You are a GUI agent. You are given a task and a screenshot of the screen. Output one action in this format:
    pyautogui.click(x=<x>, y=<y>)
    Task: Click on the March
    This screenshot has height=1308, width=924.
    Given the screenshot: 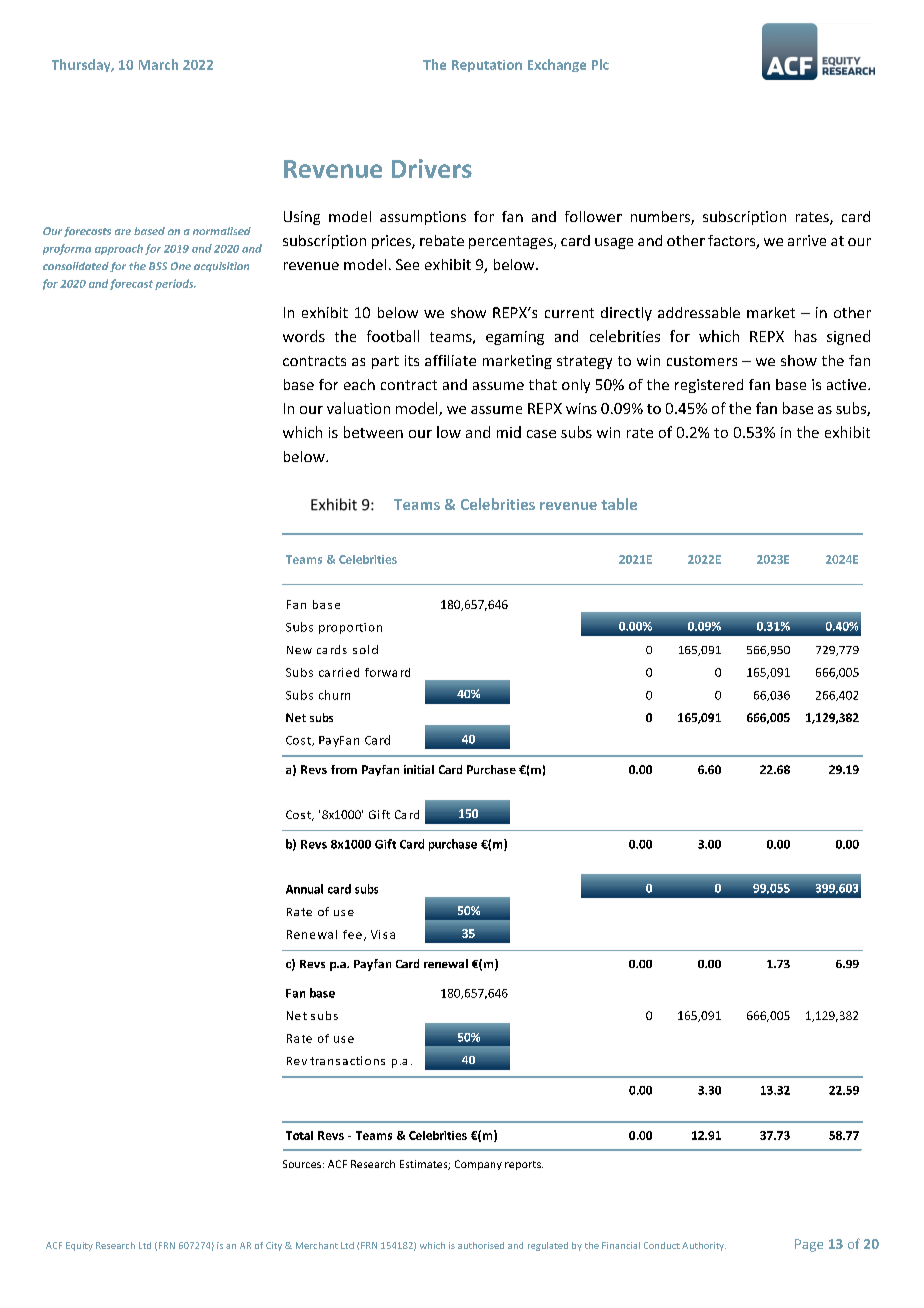 What is the action you would take?
    pyautogui.click(x=158, y=64)
